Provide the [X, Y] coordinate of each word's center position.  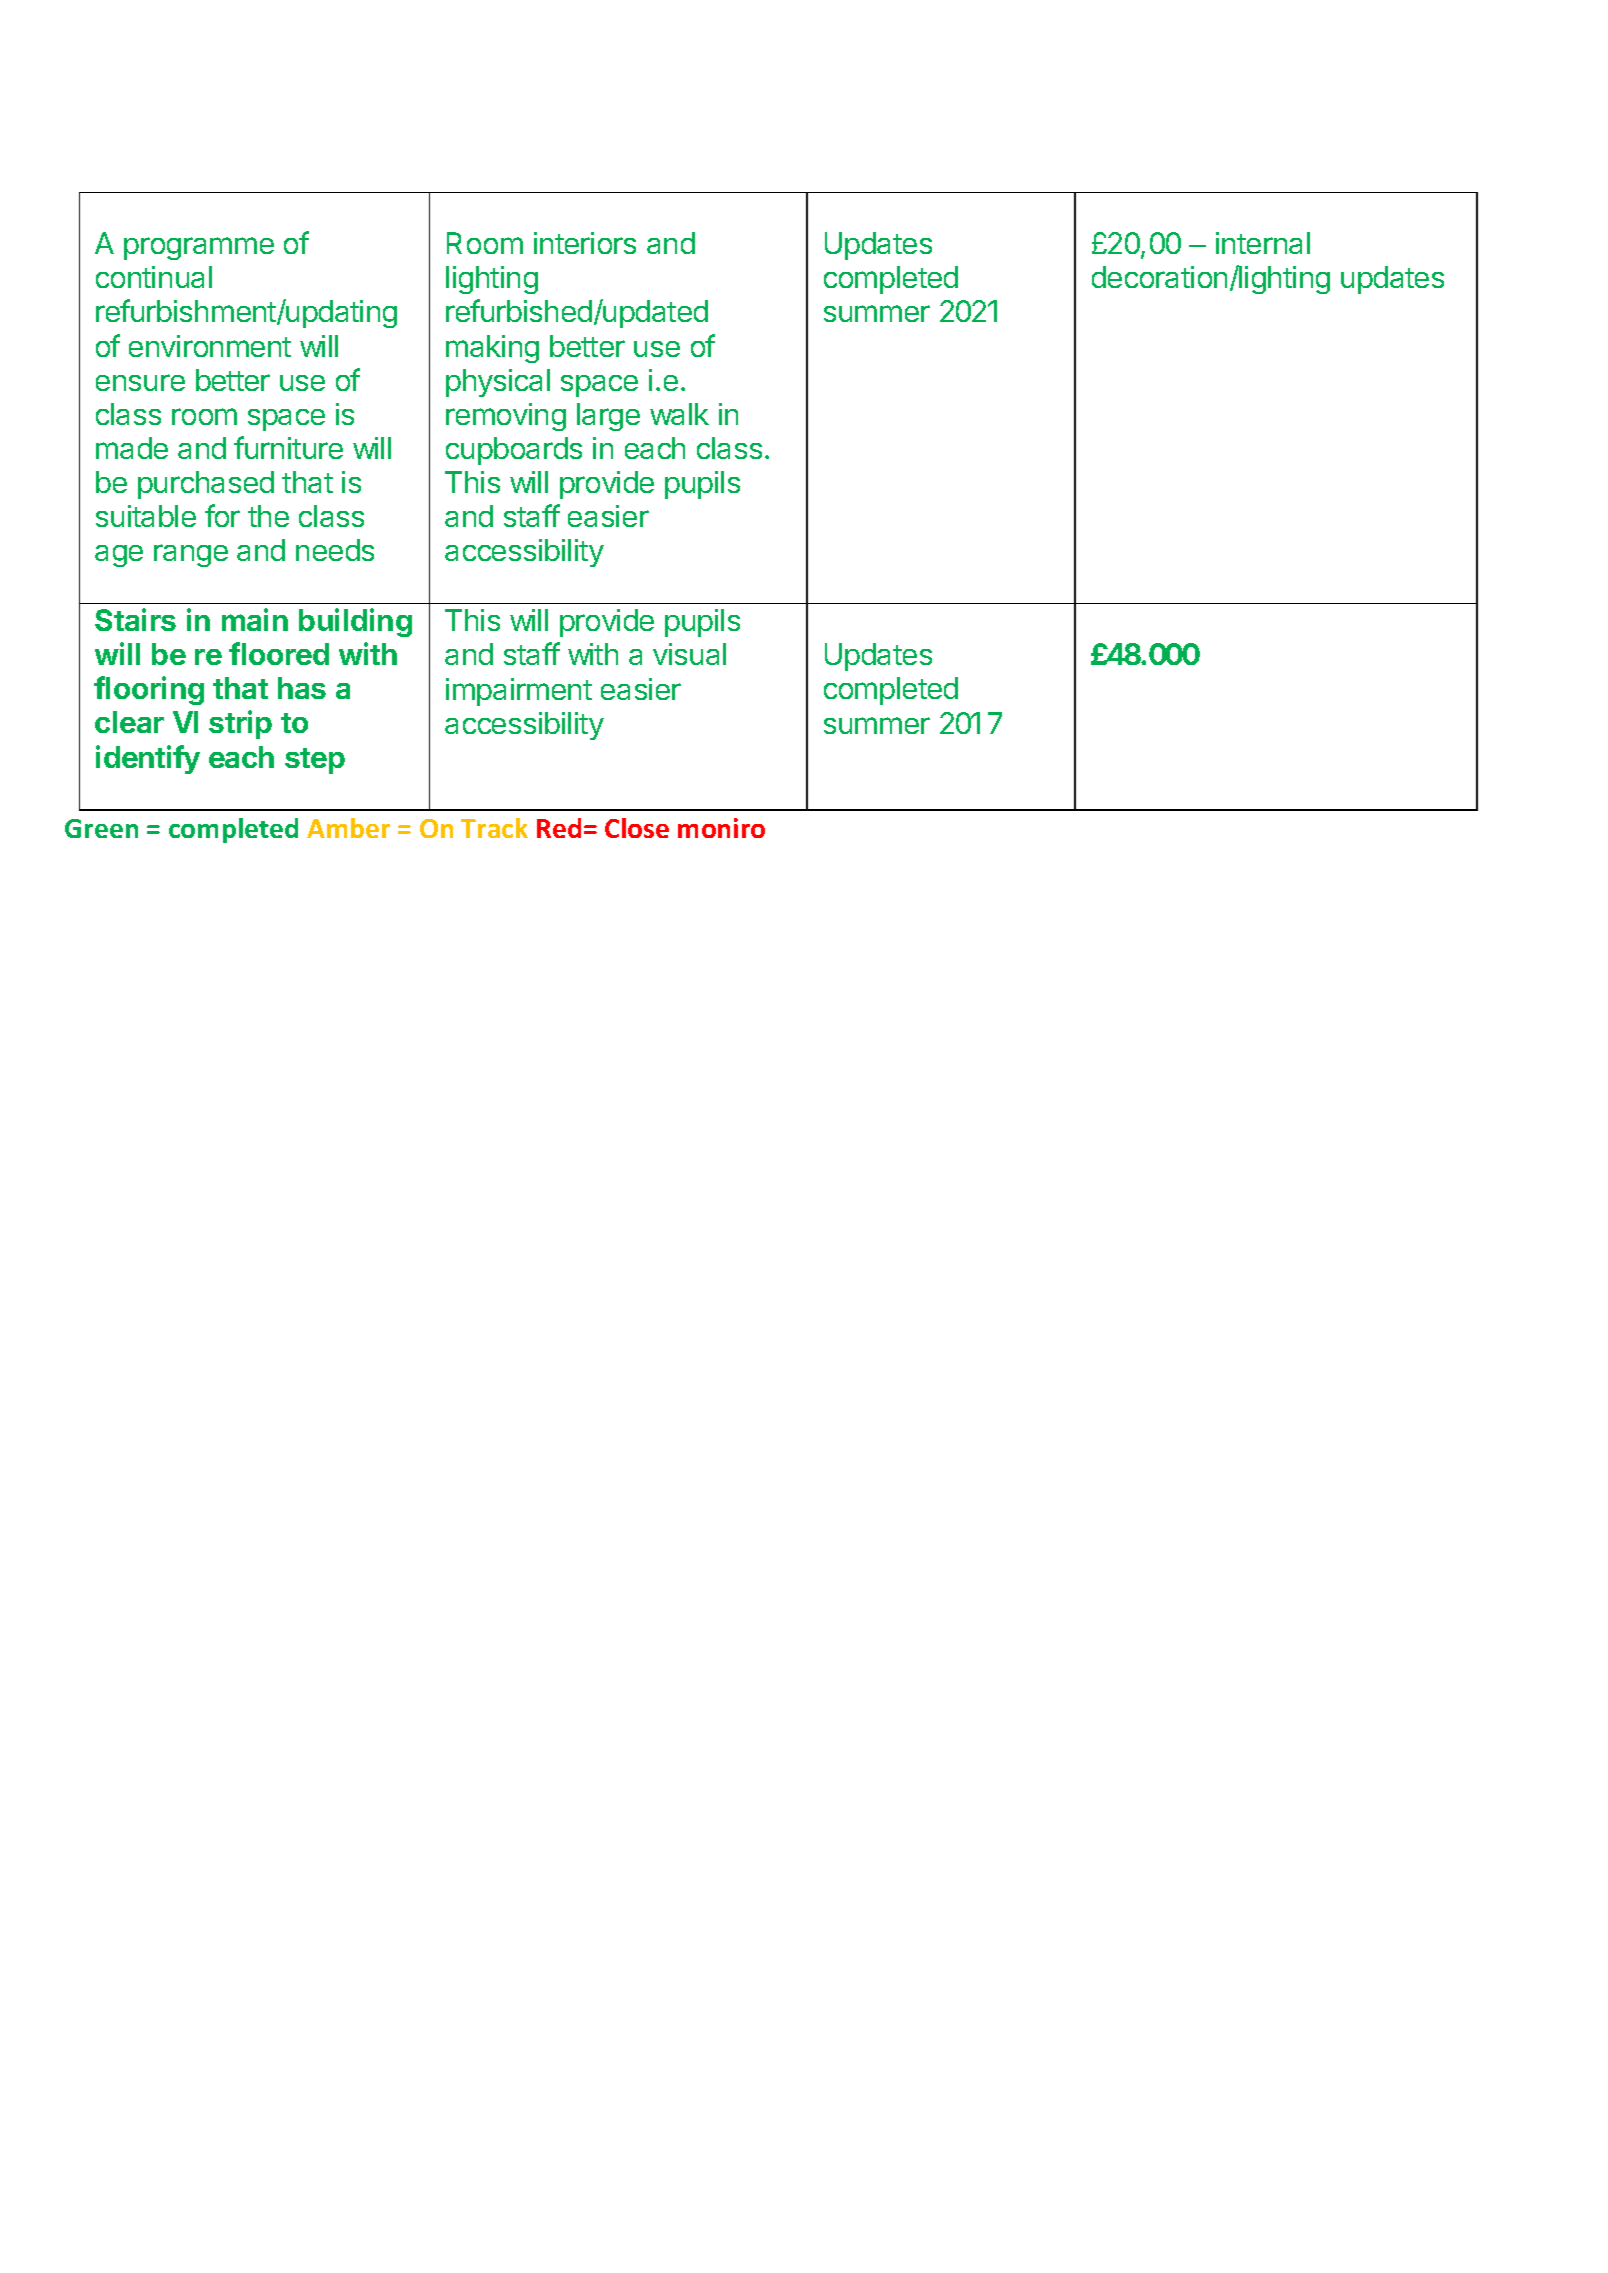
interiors [585, 243]
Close [637, 828]
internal [1263, 243]
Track [494, 828]
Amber [348, 828]
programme [199, 248]
